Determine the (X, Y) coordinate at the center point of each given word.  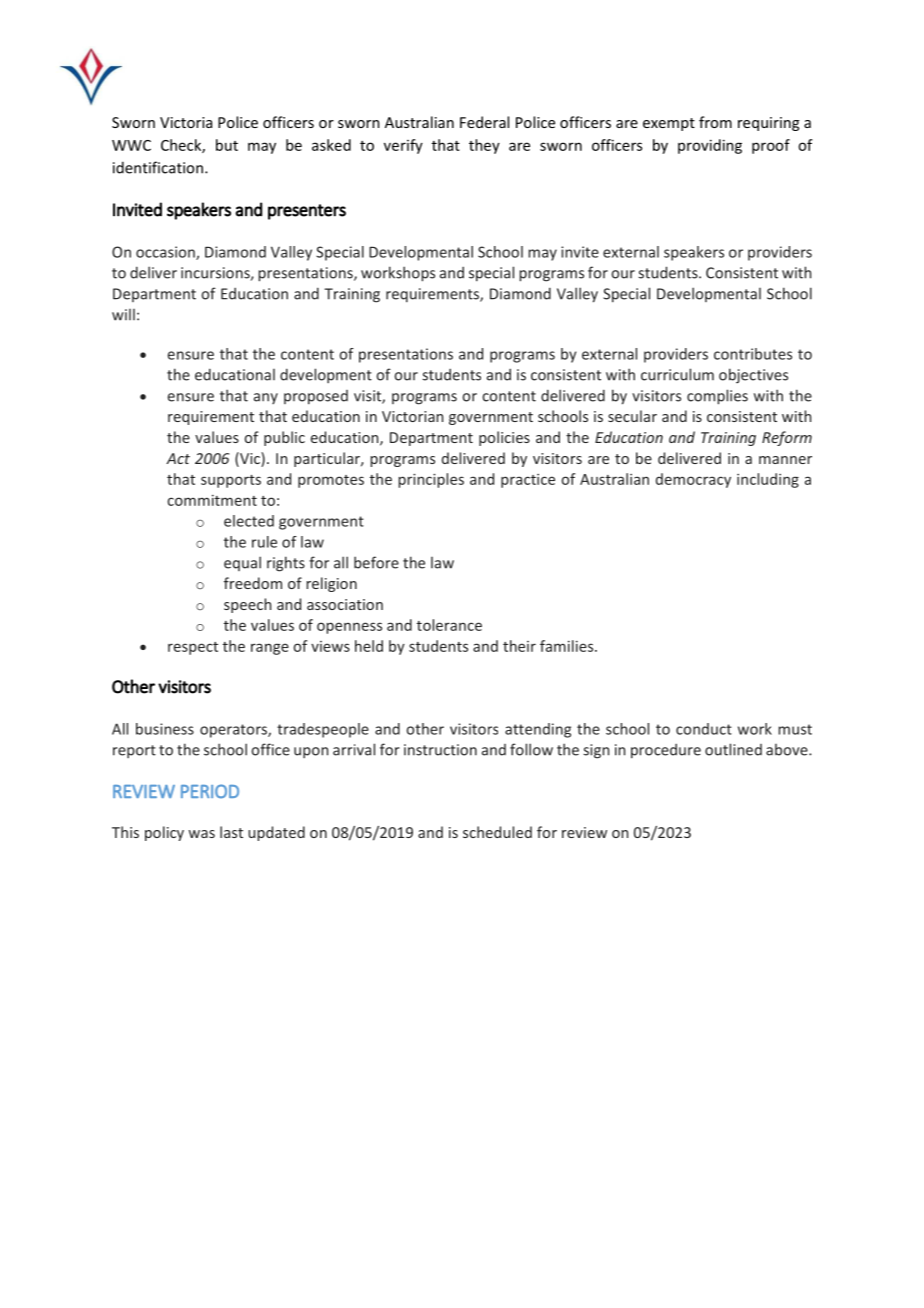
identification (158, 167)
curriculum (677, 374)
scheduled (497, 832)
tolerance (449, 625)
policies (504, 438)
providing (710, 146)
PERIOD (210, 791)
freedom (253, 583)
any (266, 398)
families (568, 646)
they (484, 146)
